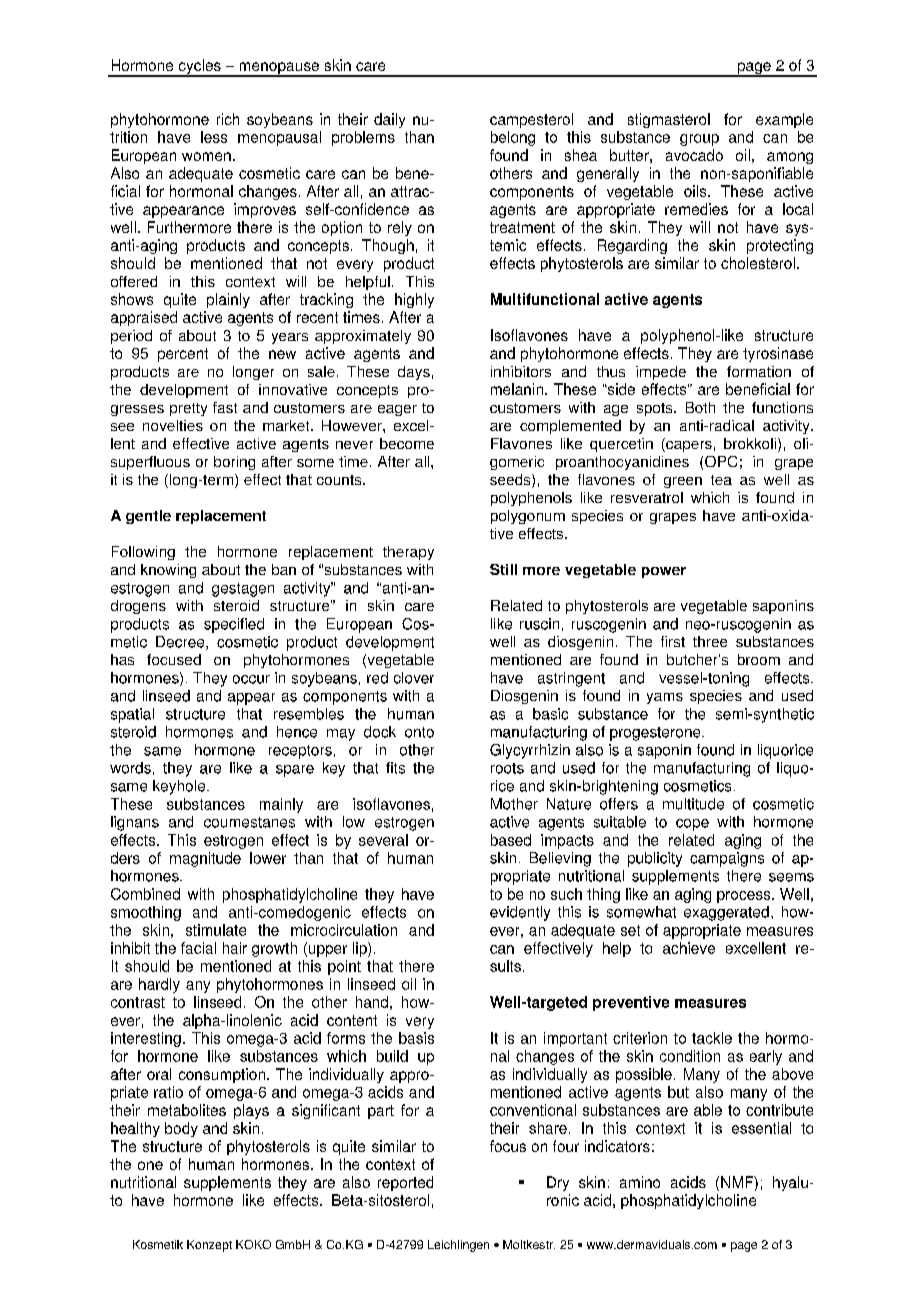 This screenshot has height=1308, width=924. What do you see at coordinates (727, 859) in the screenshot?
I see `campaigns` at bounding box center [727, 859].
